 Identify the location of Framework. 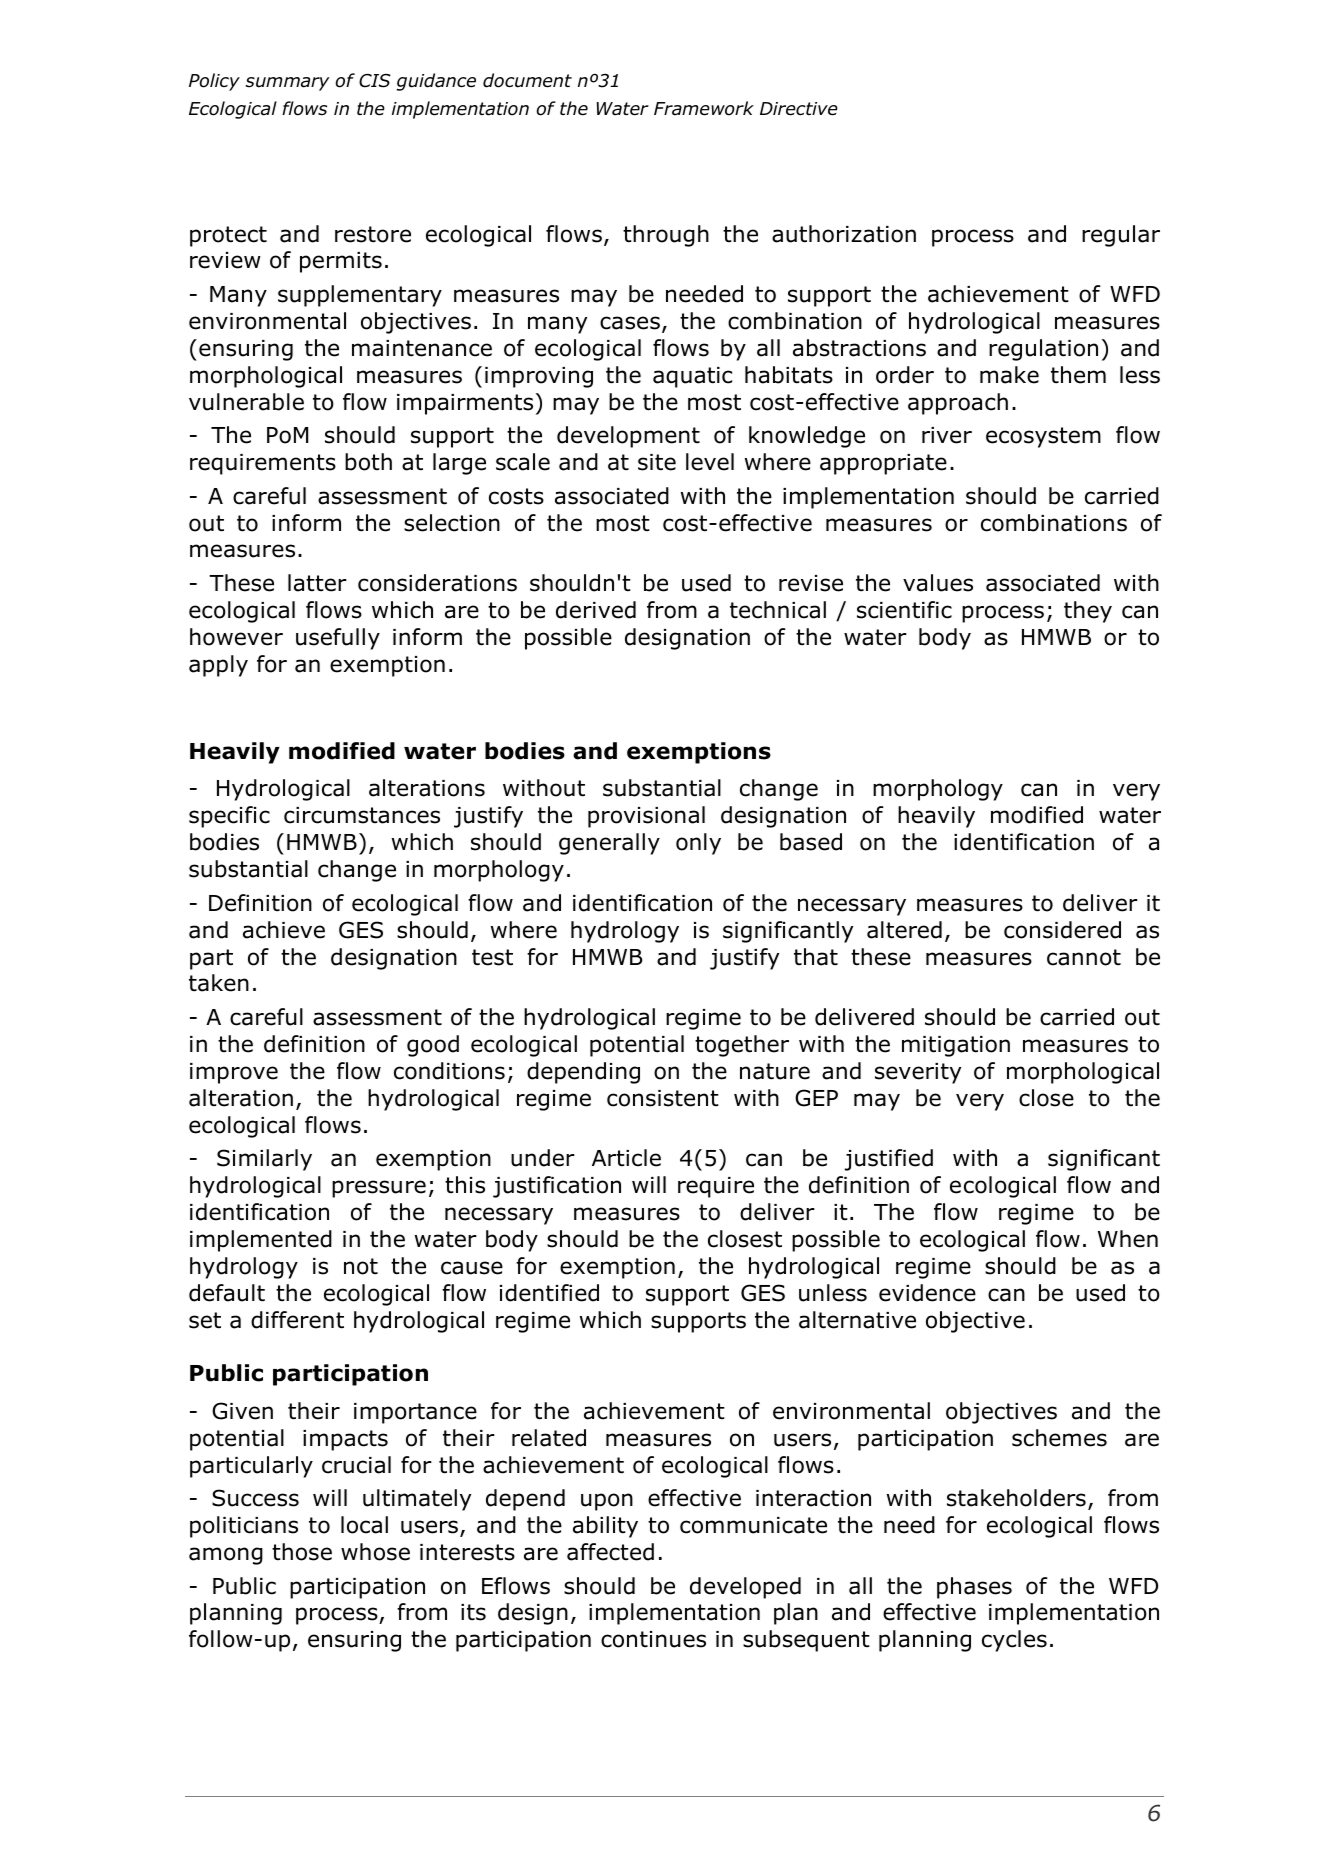
(704, 108).
